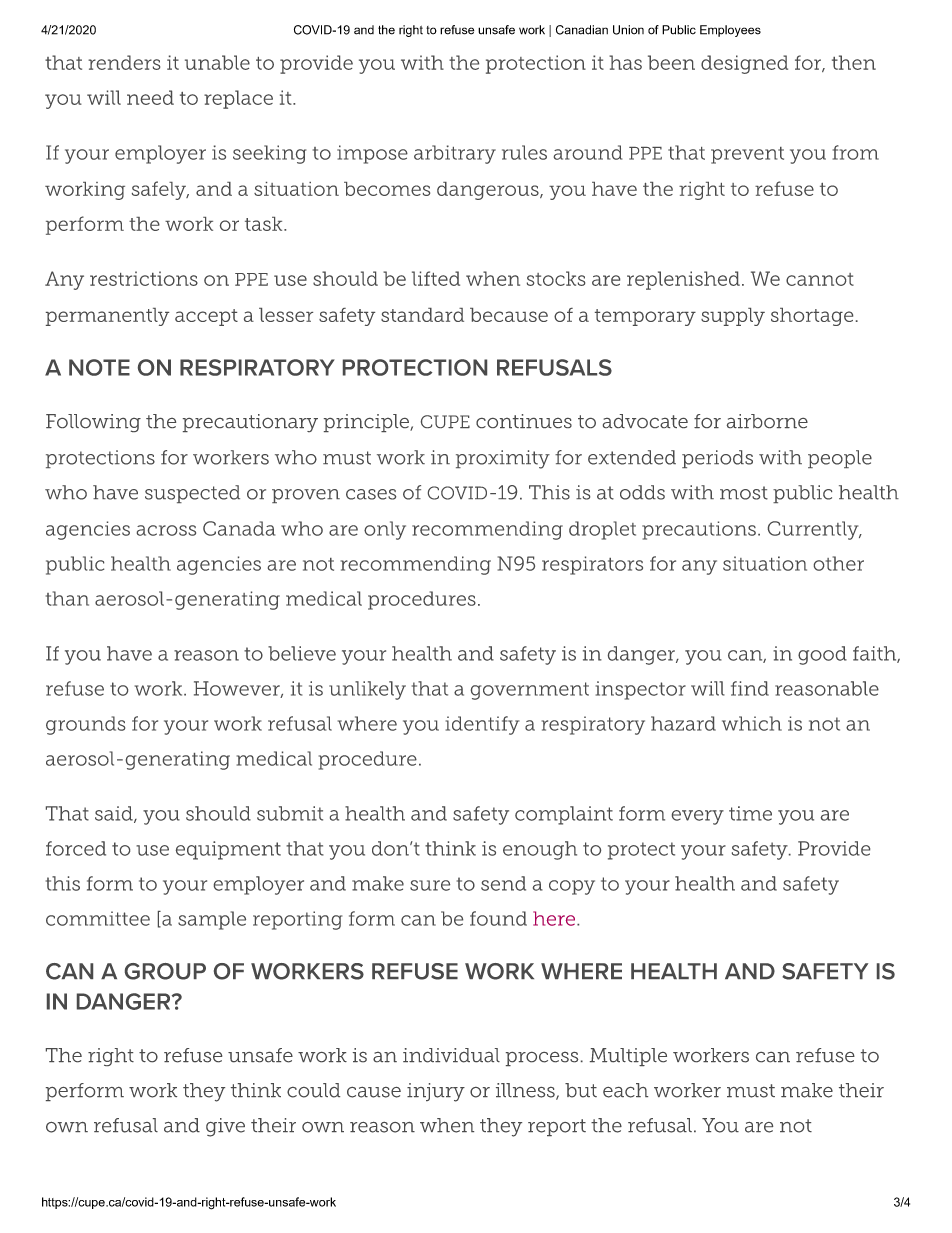 Image resolution: width=952 pixels, height=1233 pixels. Describe the element at coordinates (744, 493) in the screenshot. I see `most` at that location.
